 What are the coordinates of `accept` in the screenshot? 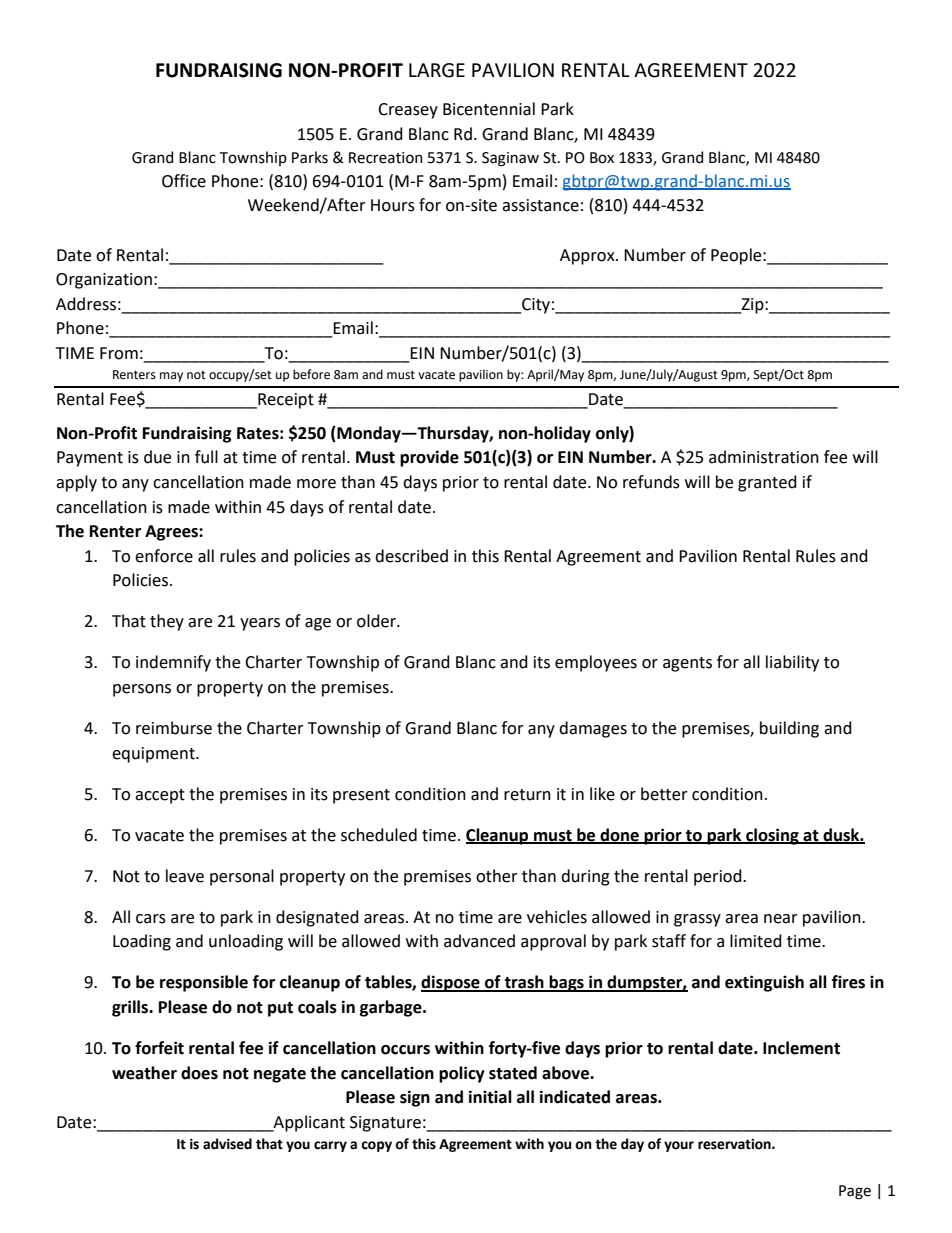 It's located at (160, 796).
